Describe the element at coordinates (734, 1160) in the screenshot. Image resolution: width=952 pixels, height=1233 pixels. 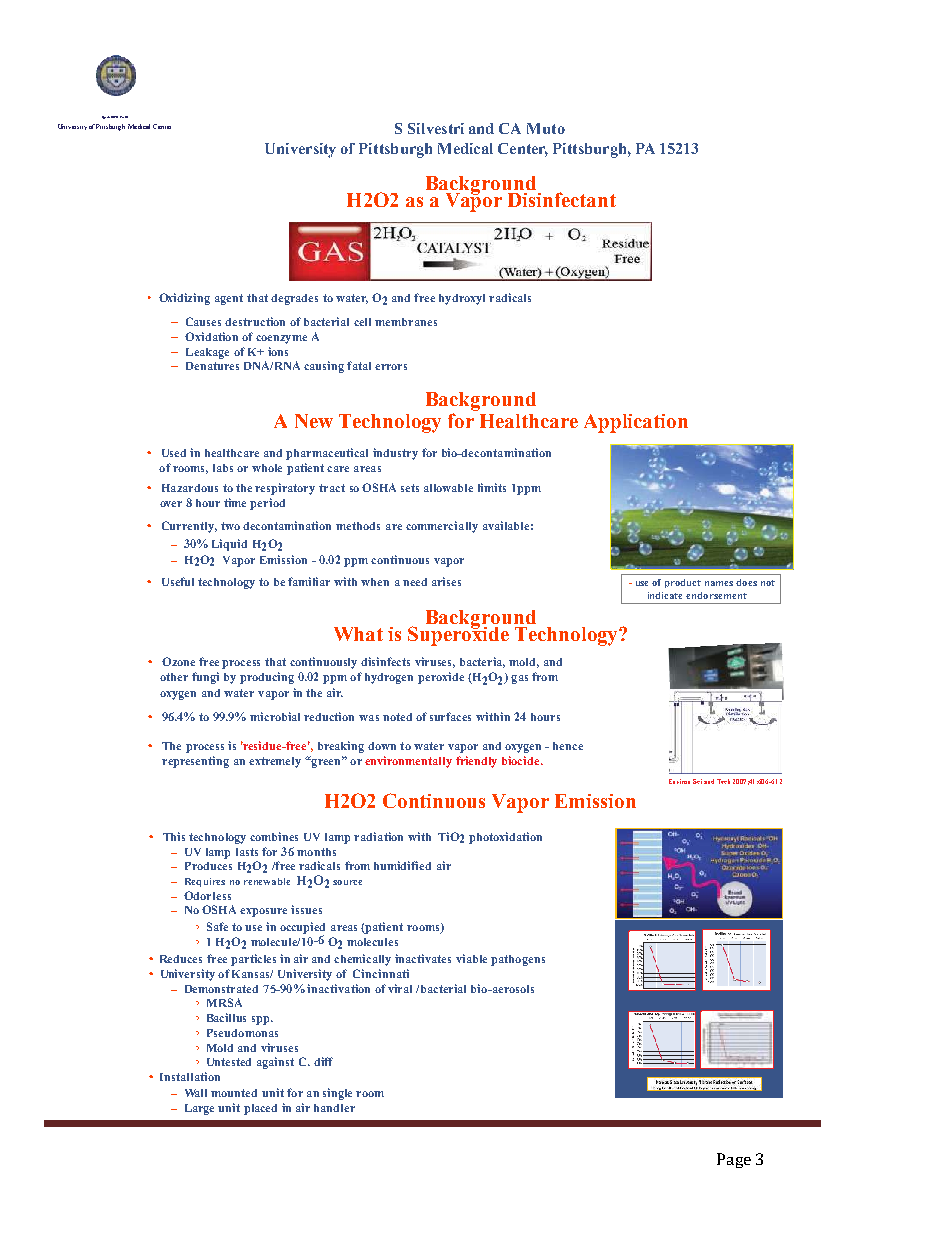
I see `Page` at that location.
